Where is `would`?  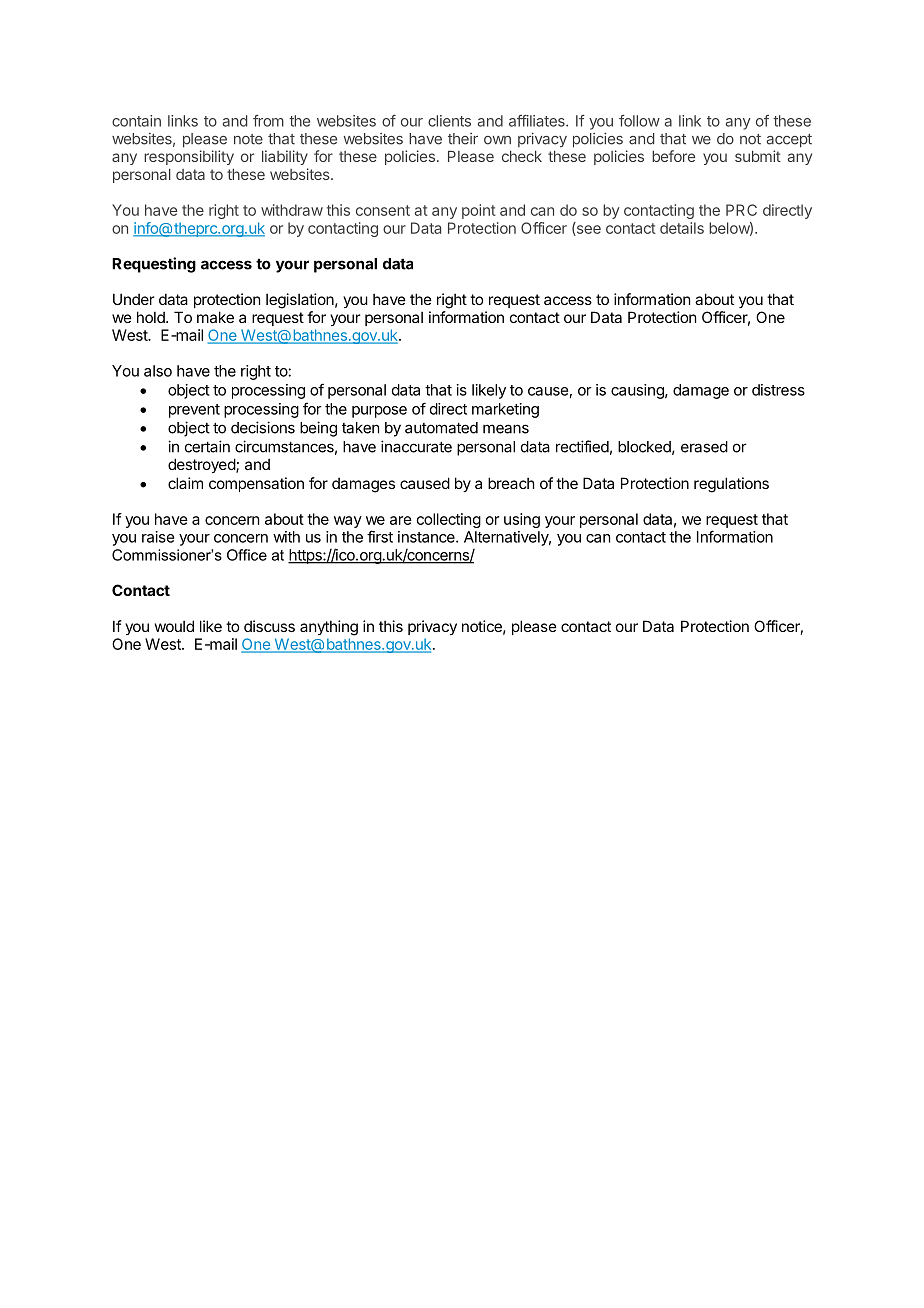 would is located at coordinates (174, 626).
